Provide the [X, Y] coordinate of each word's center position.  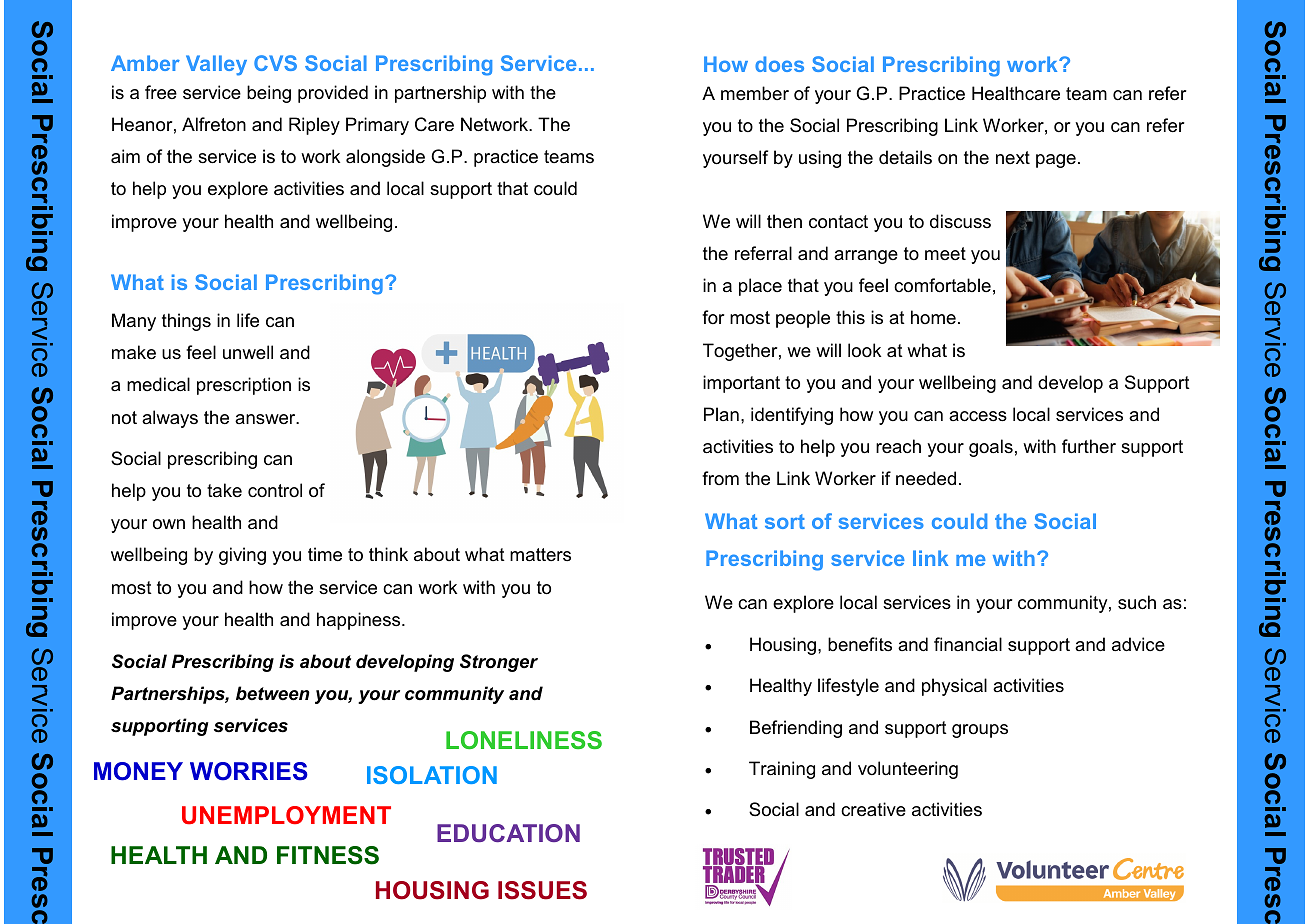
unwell [248, 352]
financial [968, 644]
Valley [216, 65]
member [755, 93]
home [933, 317]
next [1013, 157]
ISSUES [542, 890]
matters [540, 554]
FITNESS [328, 855]
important [741, 384]
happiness [360, 621]
